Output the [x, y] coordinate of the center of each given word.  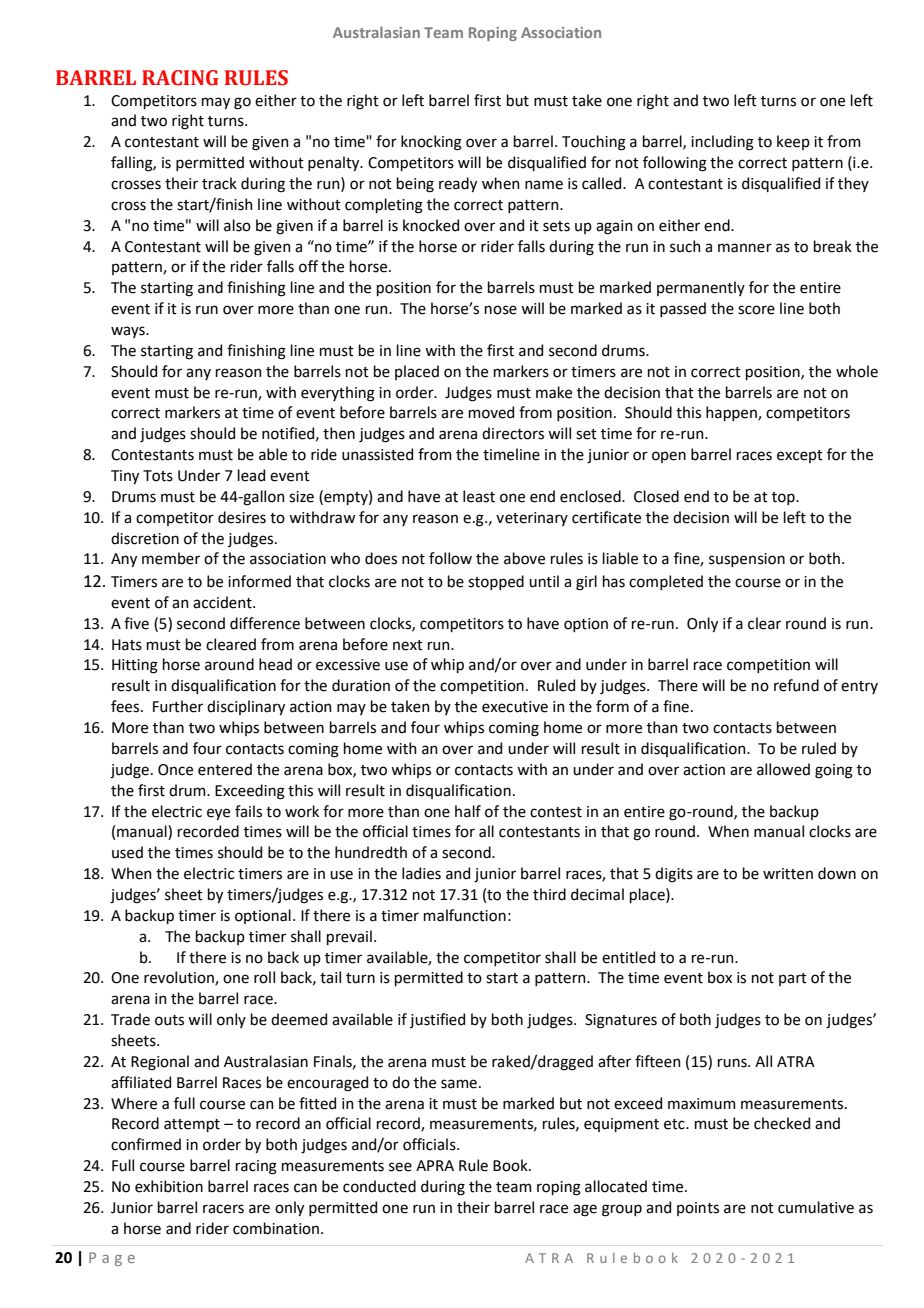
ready [458, 184]
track [219, 183]
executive [515, 707]
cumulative [816, 1207]
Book [511, 1165]
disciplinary [246, 707]
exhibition [169, 1186]
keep [793, 142]
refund [796, 685]
